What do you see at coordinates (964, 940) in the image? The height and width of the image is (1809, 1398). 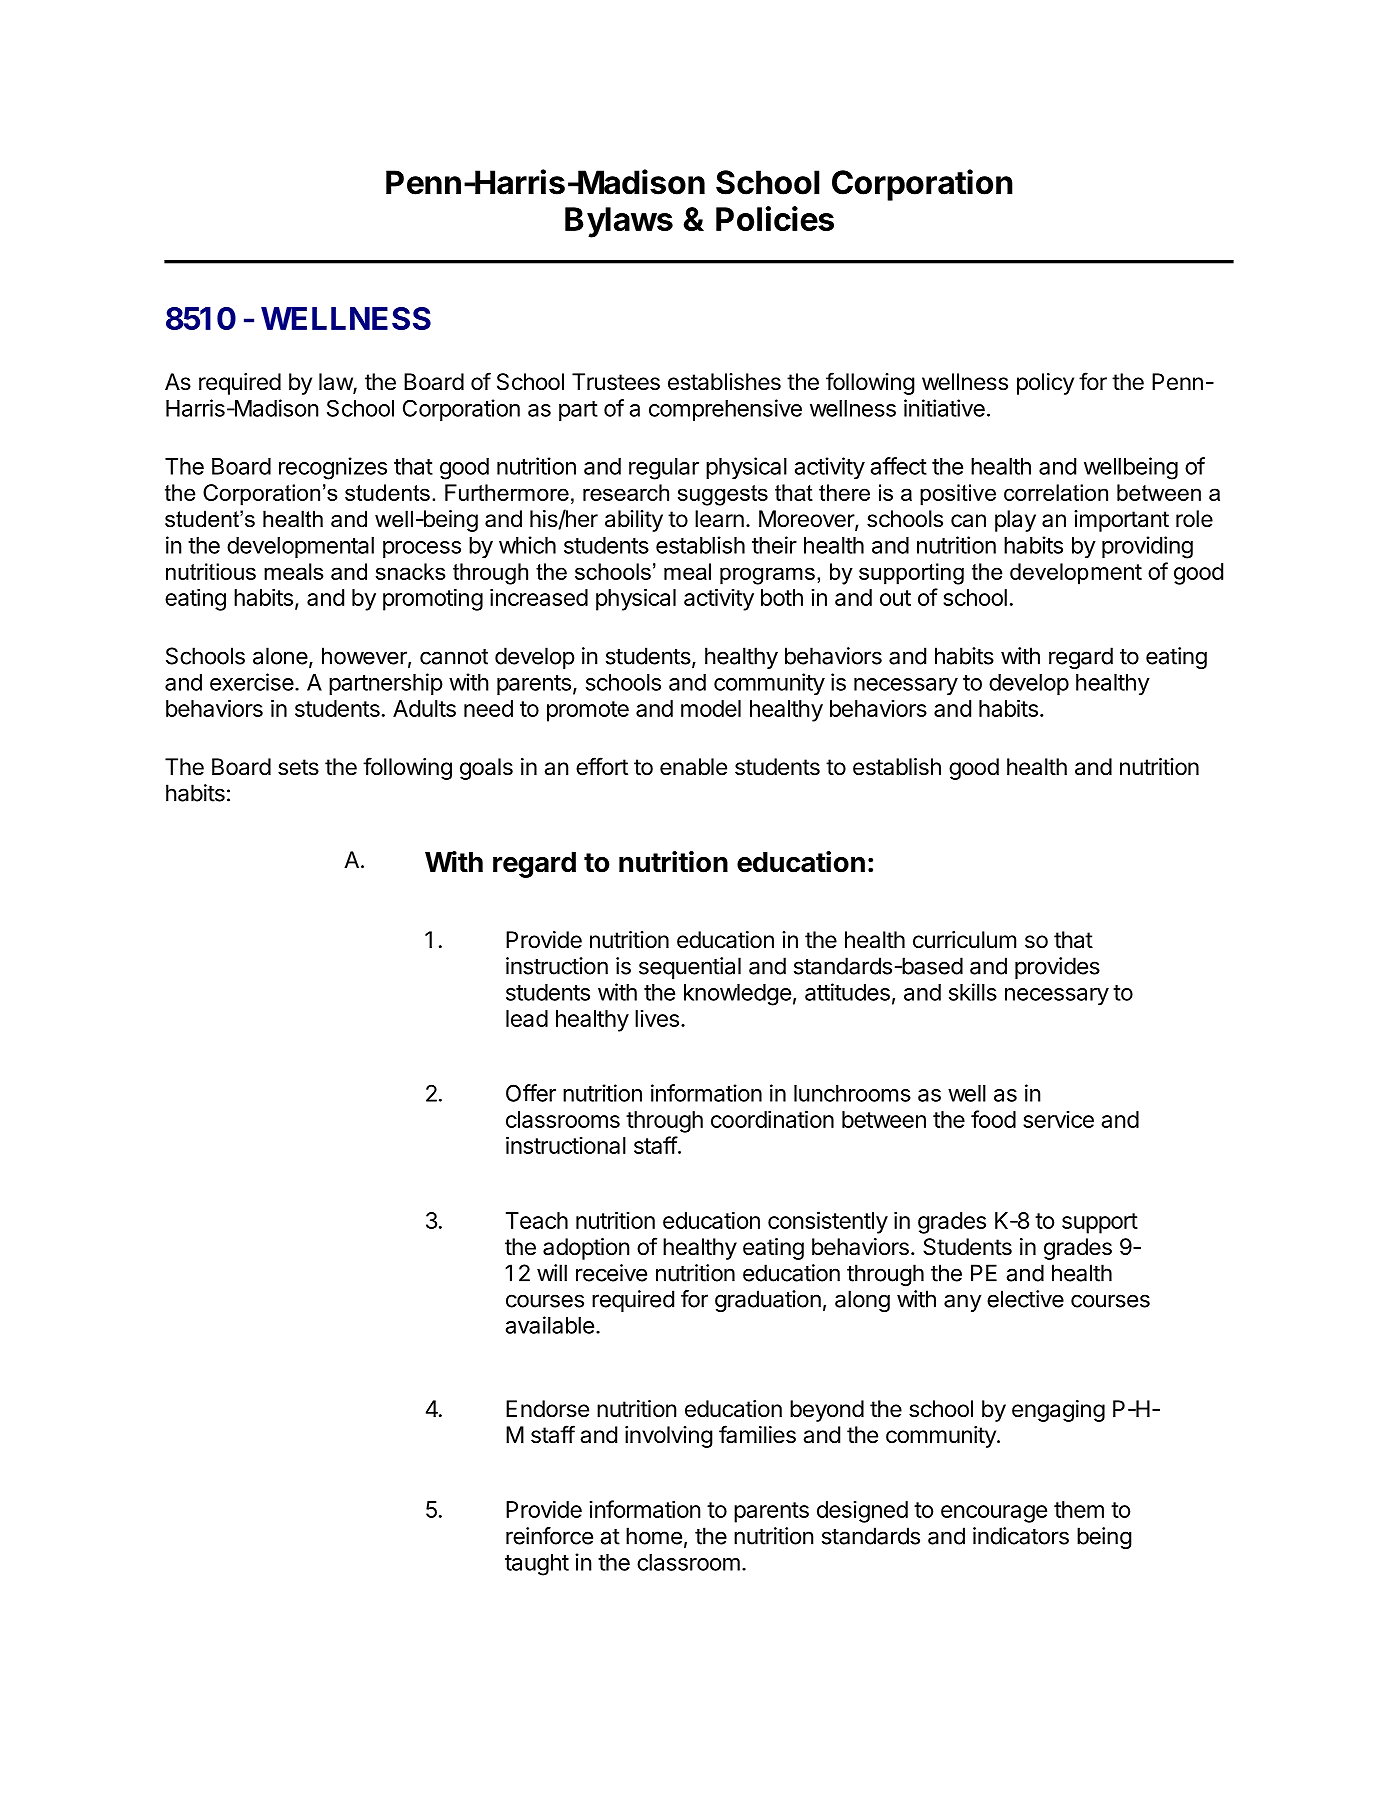 I see `curriculum` at bounding box center [964, 940].
